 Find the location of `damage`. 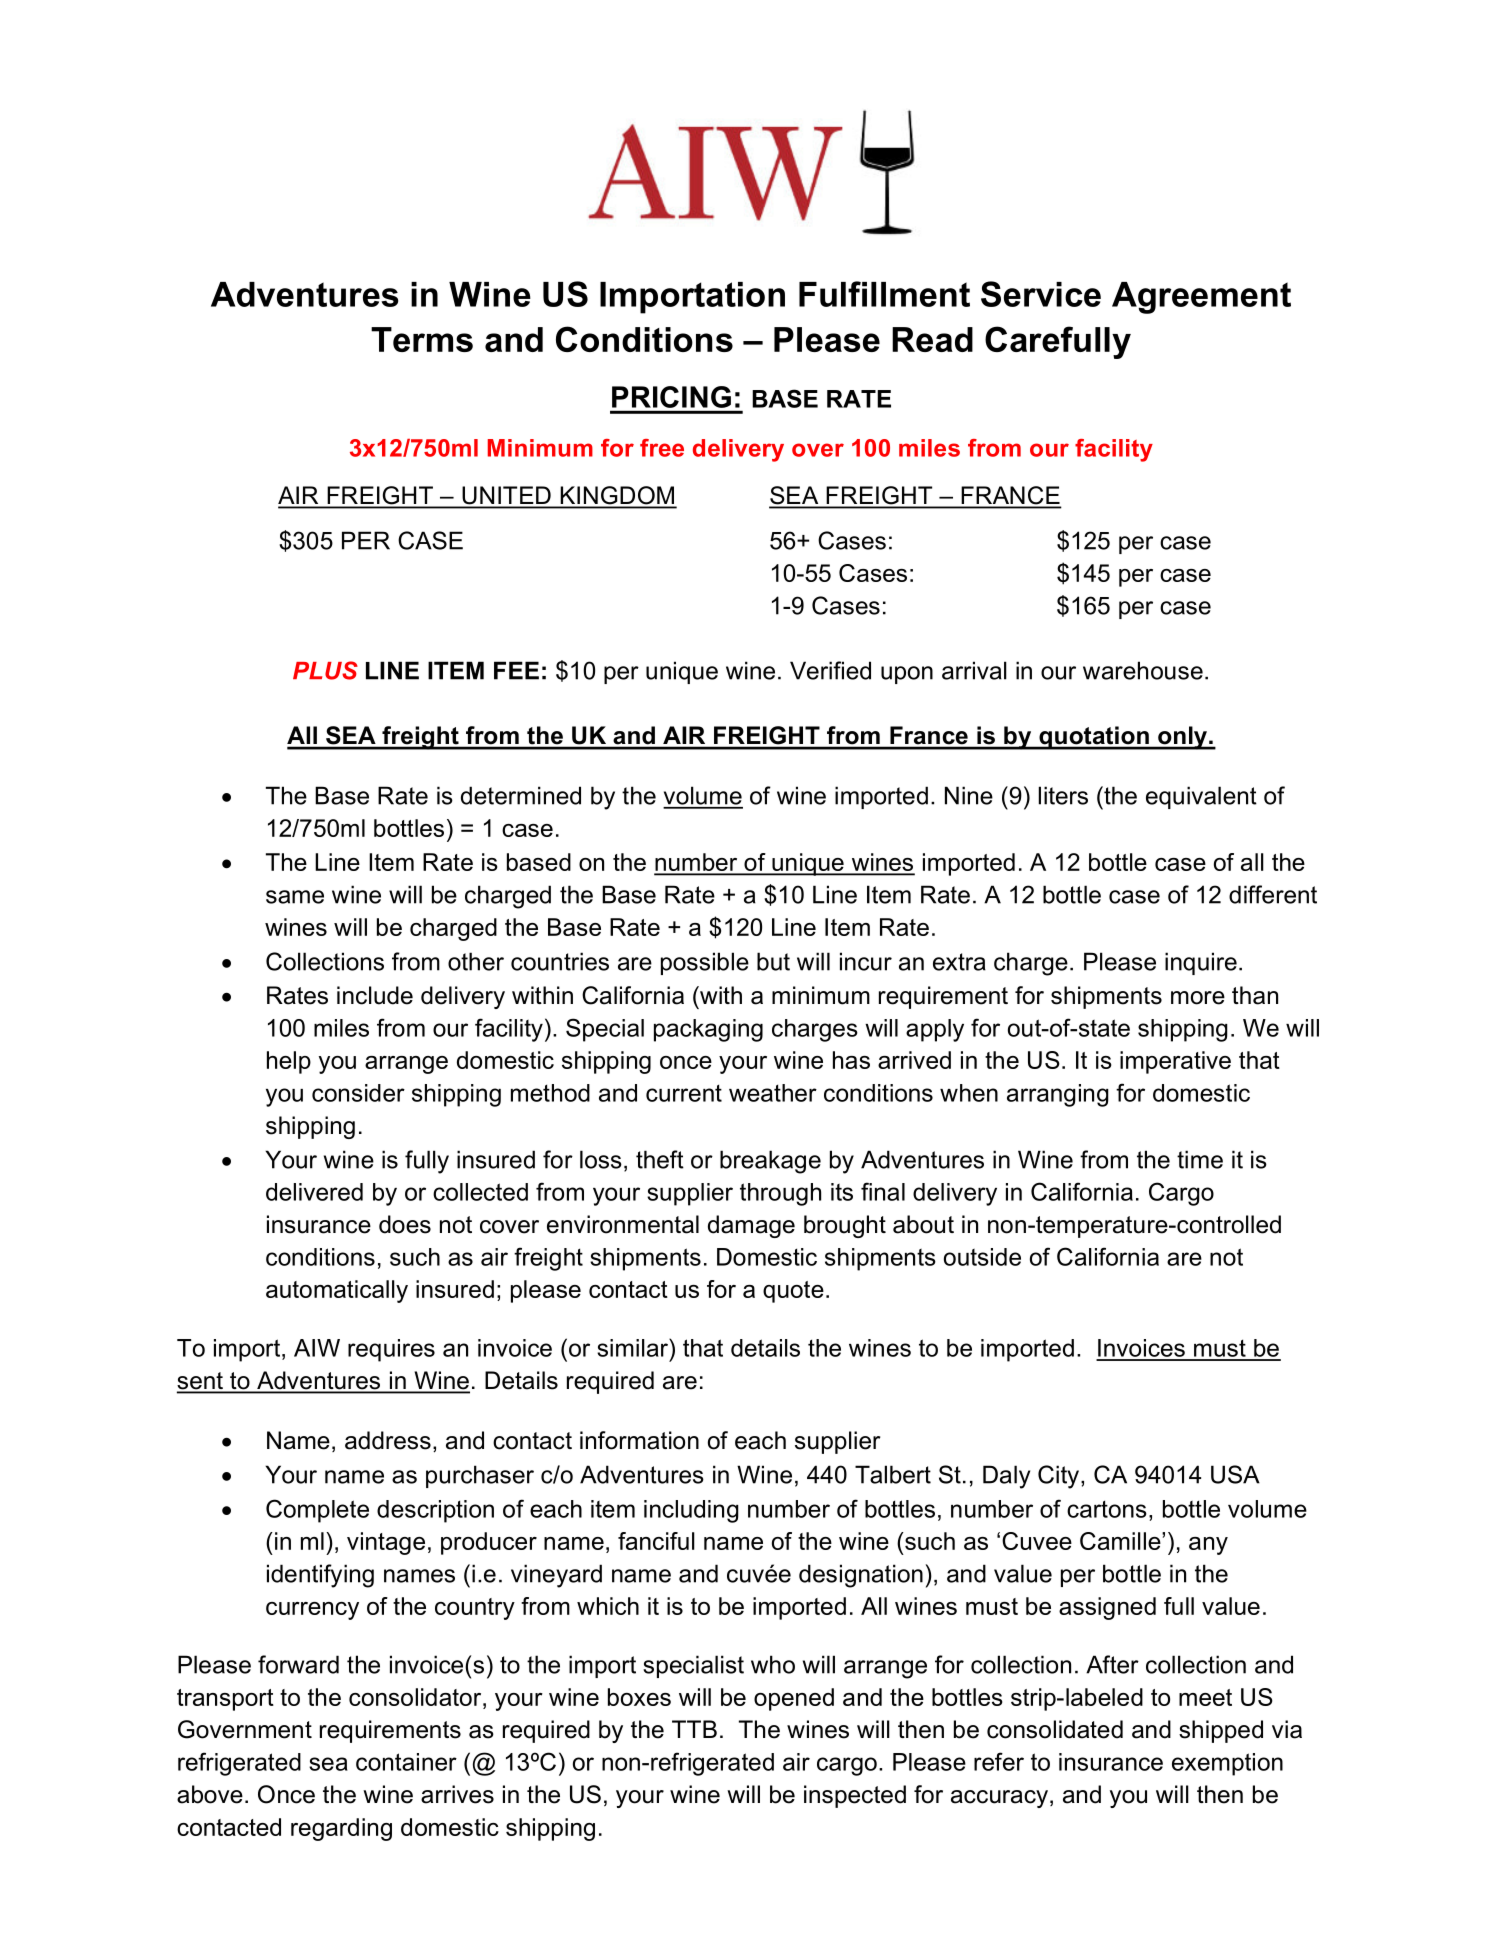

damage is located at coordinates (751, 1226).
